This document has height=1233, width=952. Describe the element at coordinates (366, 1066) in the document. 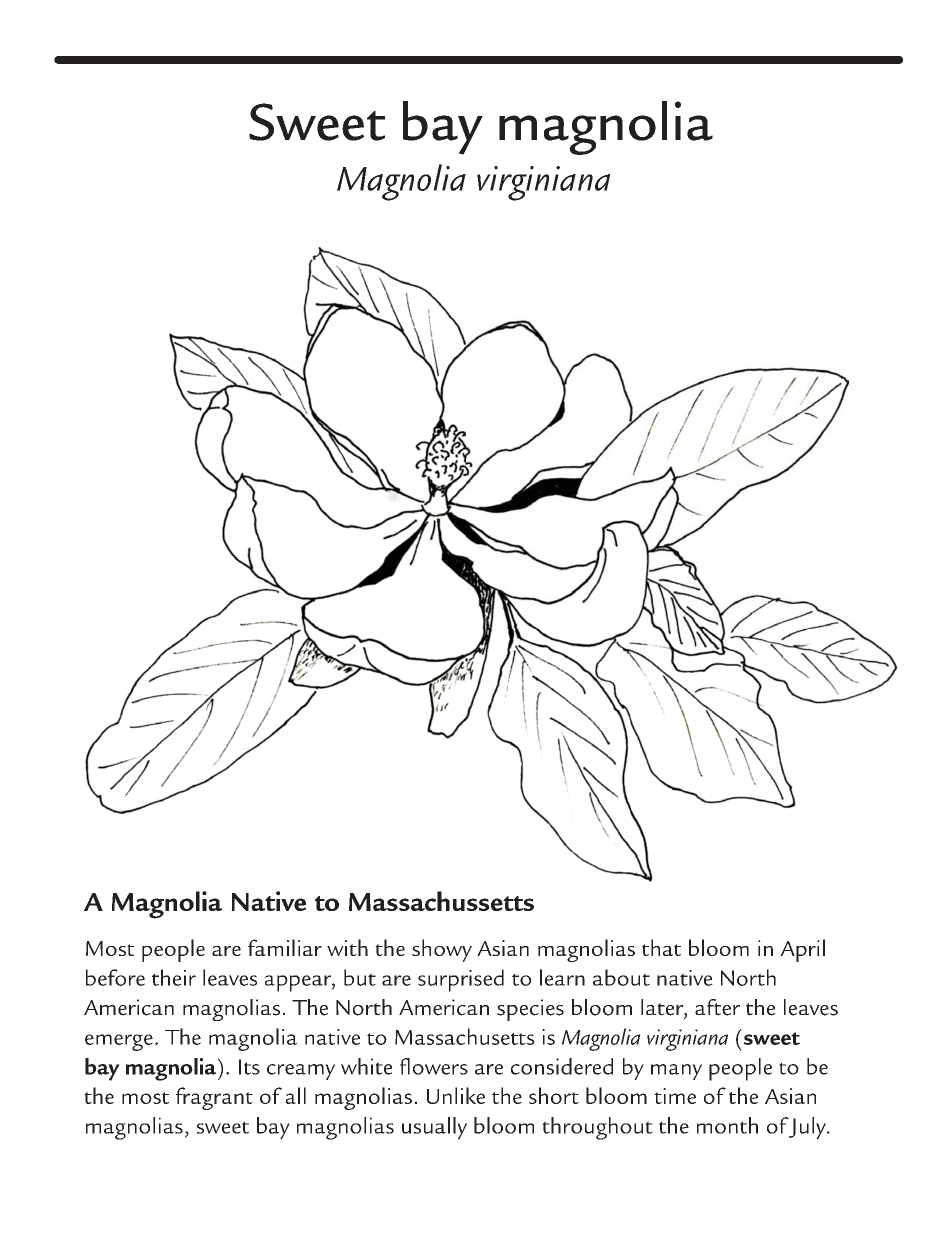

I see `white` at that location.
